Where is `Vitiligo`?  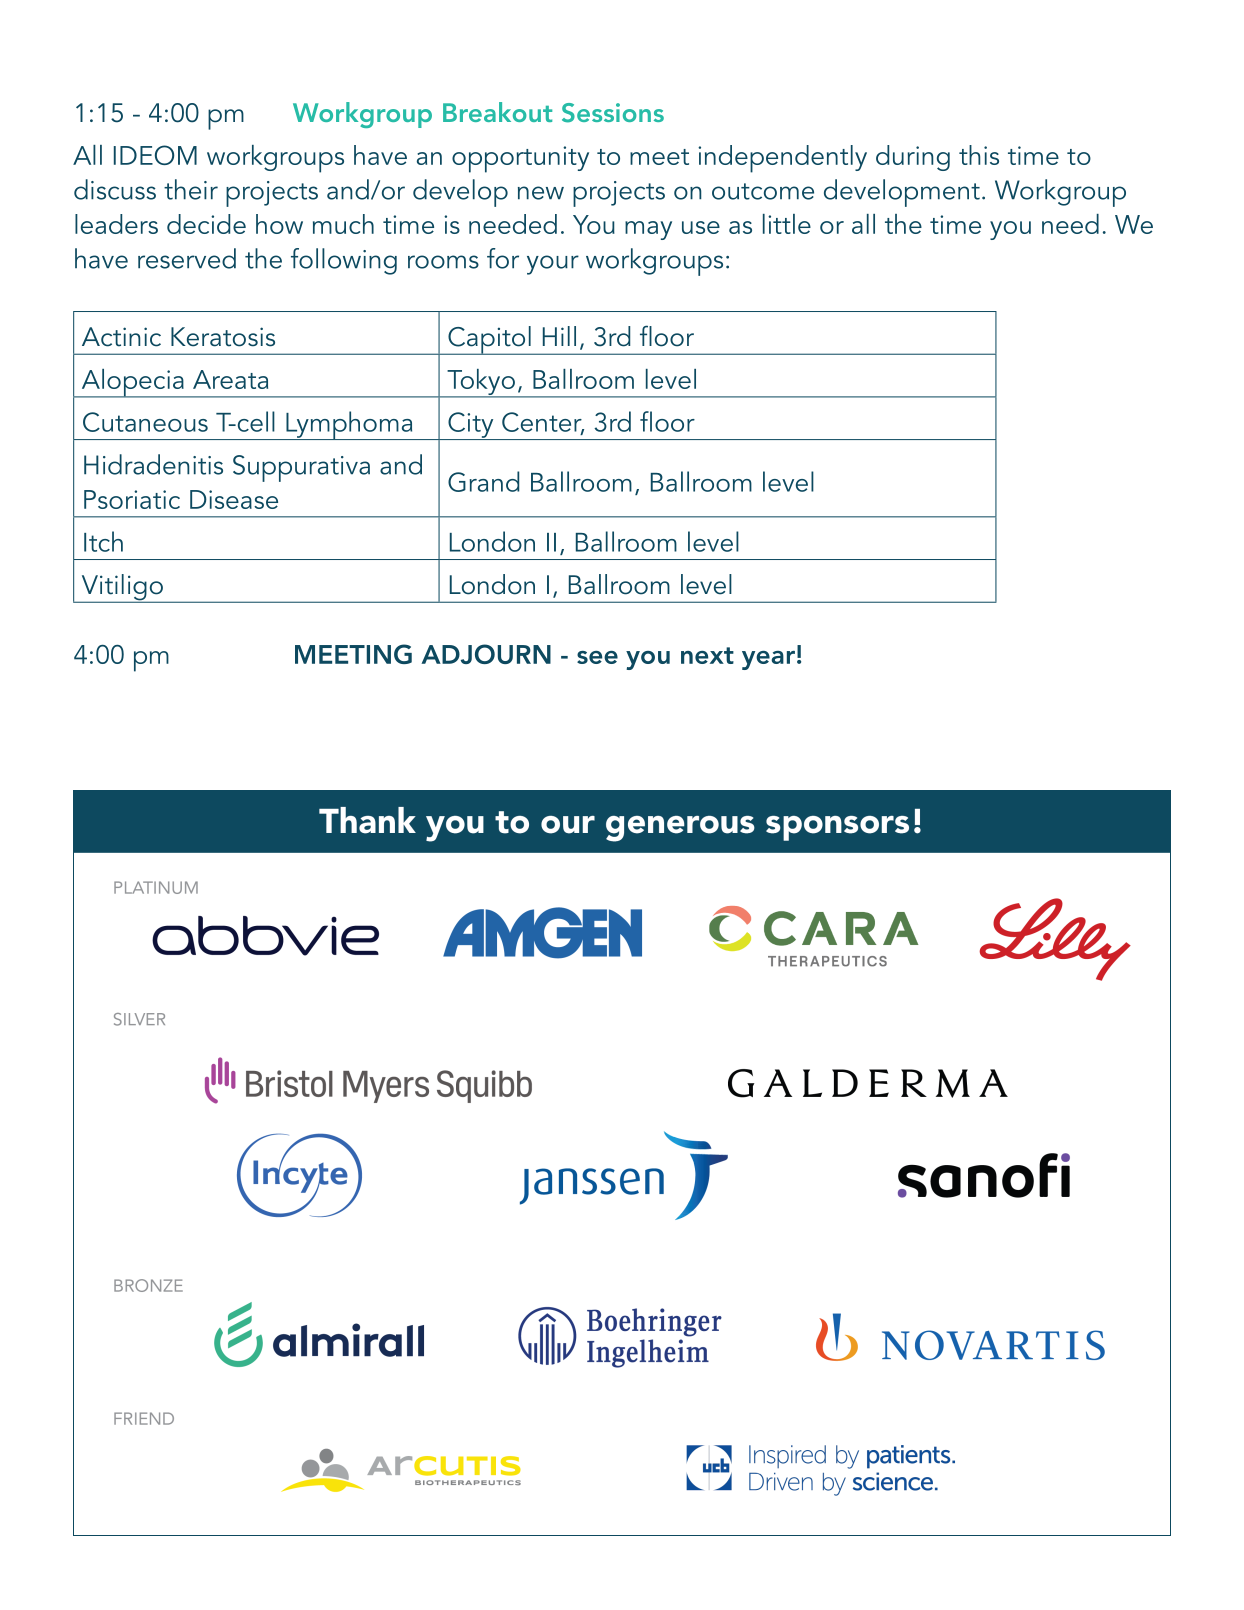
Vitiligo is located at coordinates (122, 588).
